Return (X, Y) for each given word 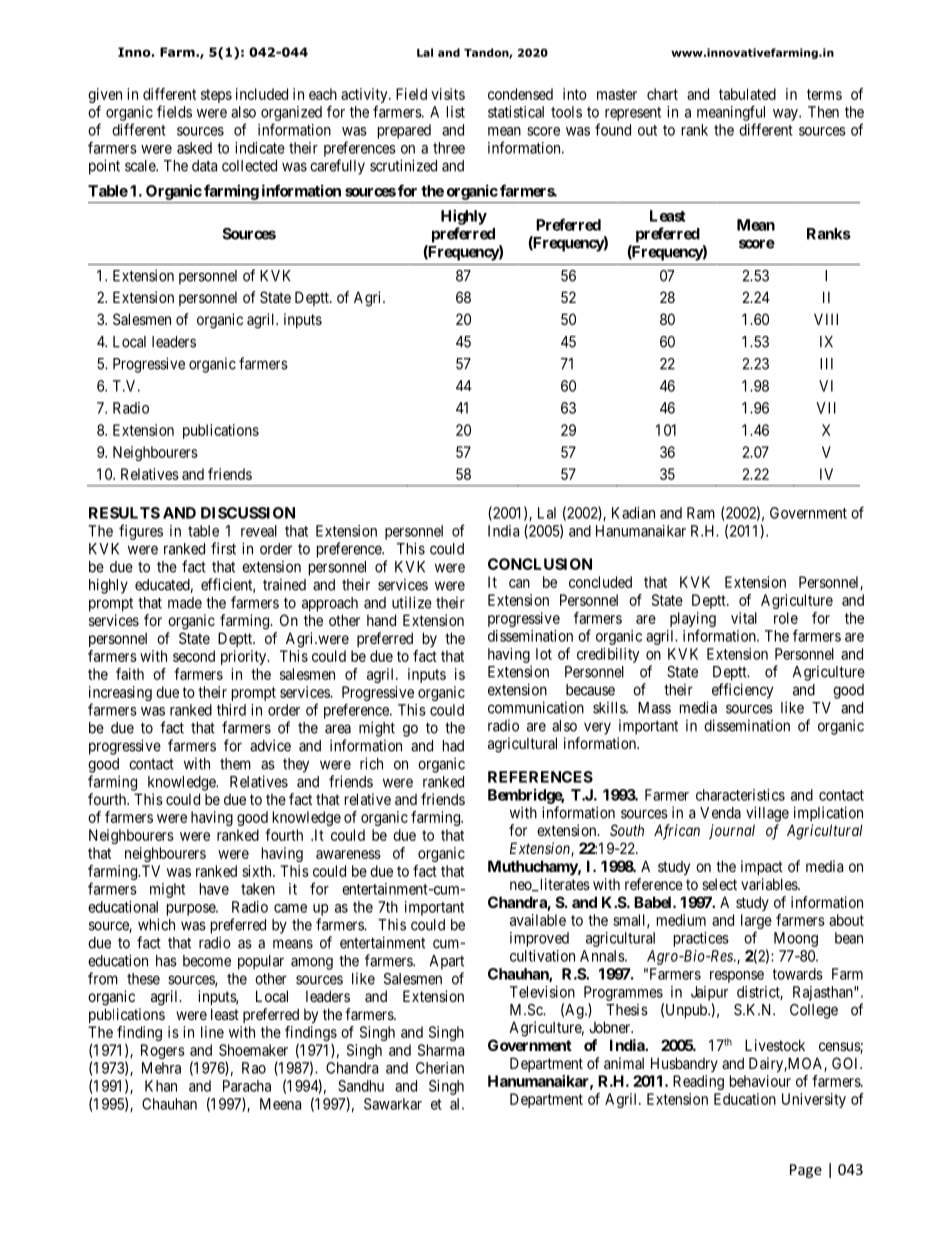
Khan (161, 1086)
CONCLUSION (540, 564)
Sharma (441, 1050)
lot (544, 654)
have (214, 889)
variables (770, 884)
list (456, 112)
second (194, 656)
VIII (826, 319)
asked (194, 148)
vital (744, 618)
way (786, 115)
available (538, 920)
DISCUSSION (248, 513)
